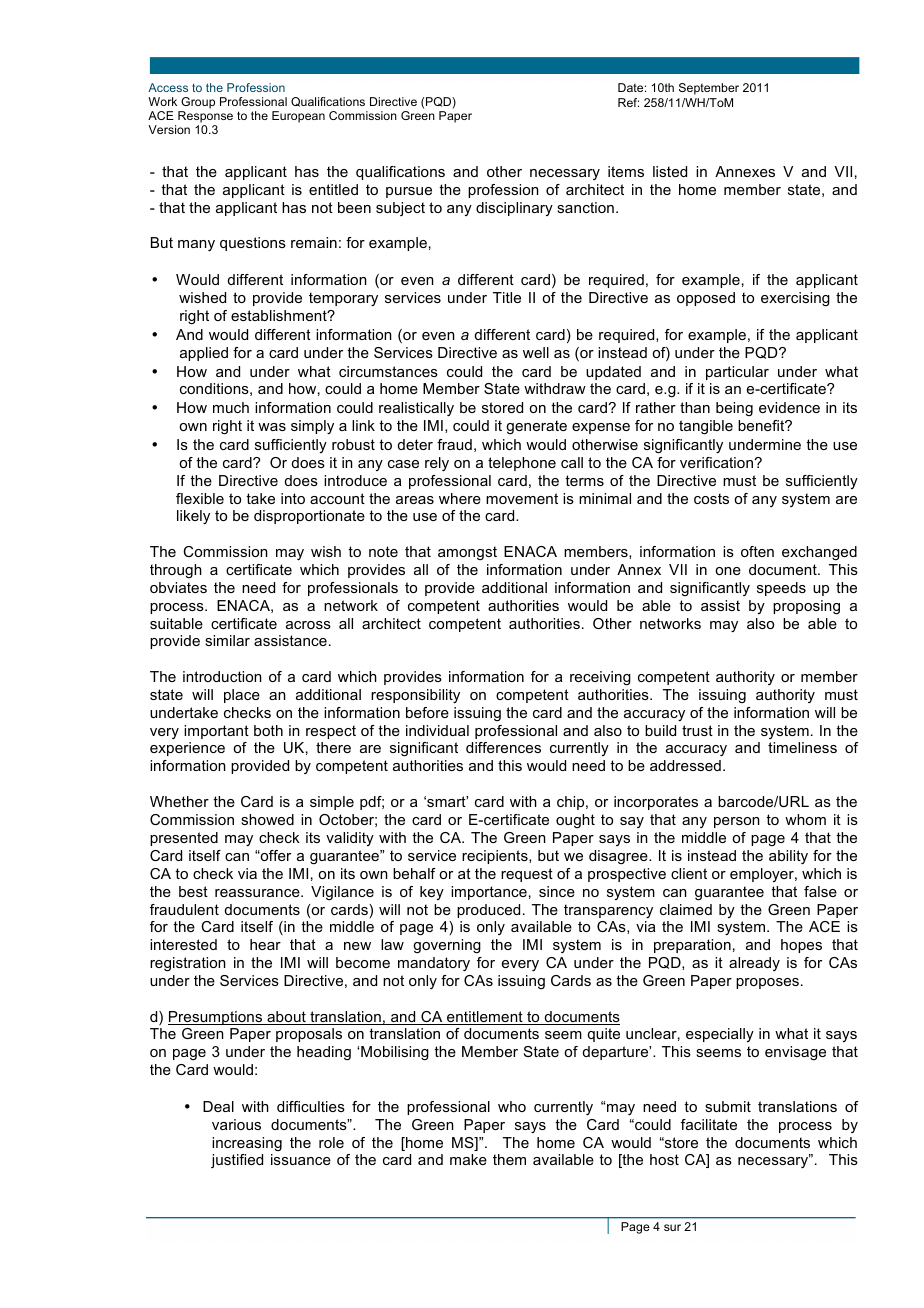 This screenshot has width=924, height=1308. What do you see at coordinates (267, 819) in the screenshot?
I see `showed` at bounding box center [267, 819].
